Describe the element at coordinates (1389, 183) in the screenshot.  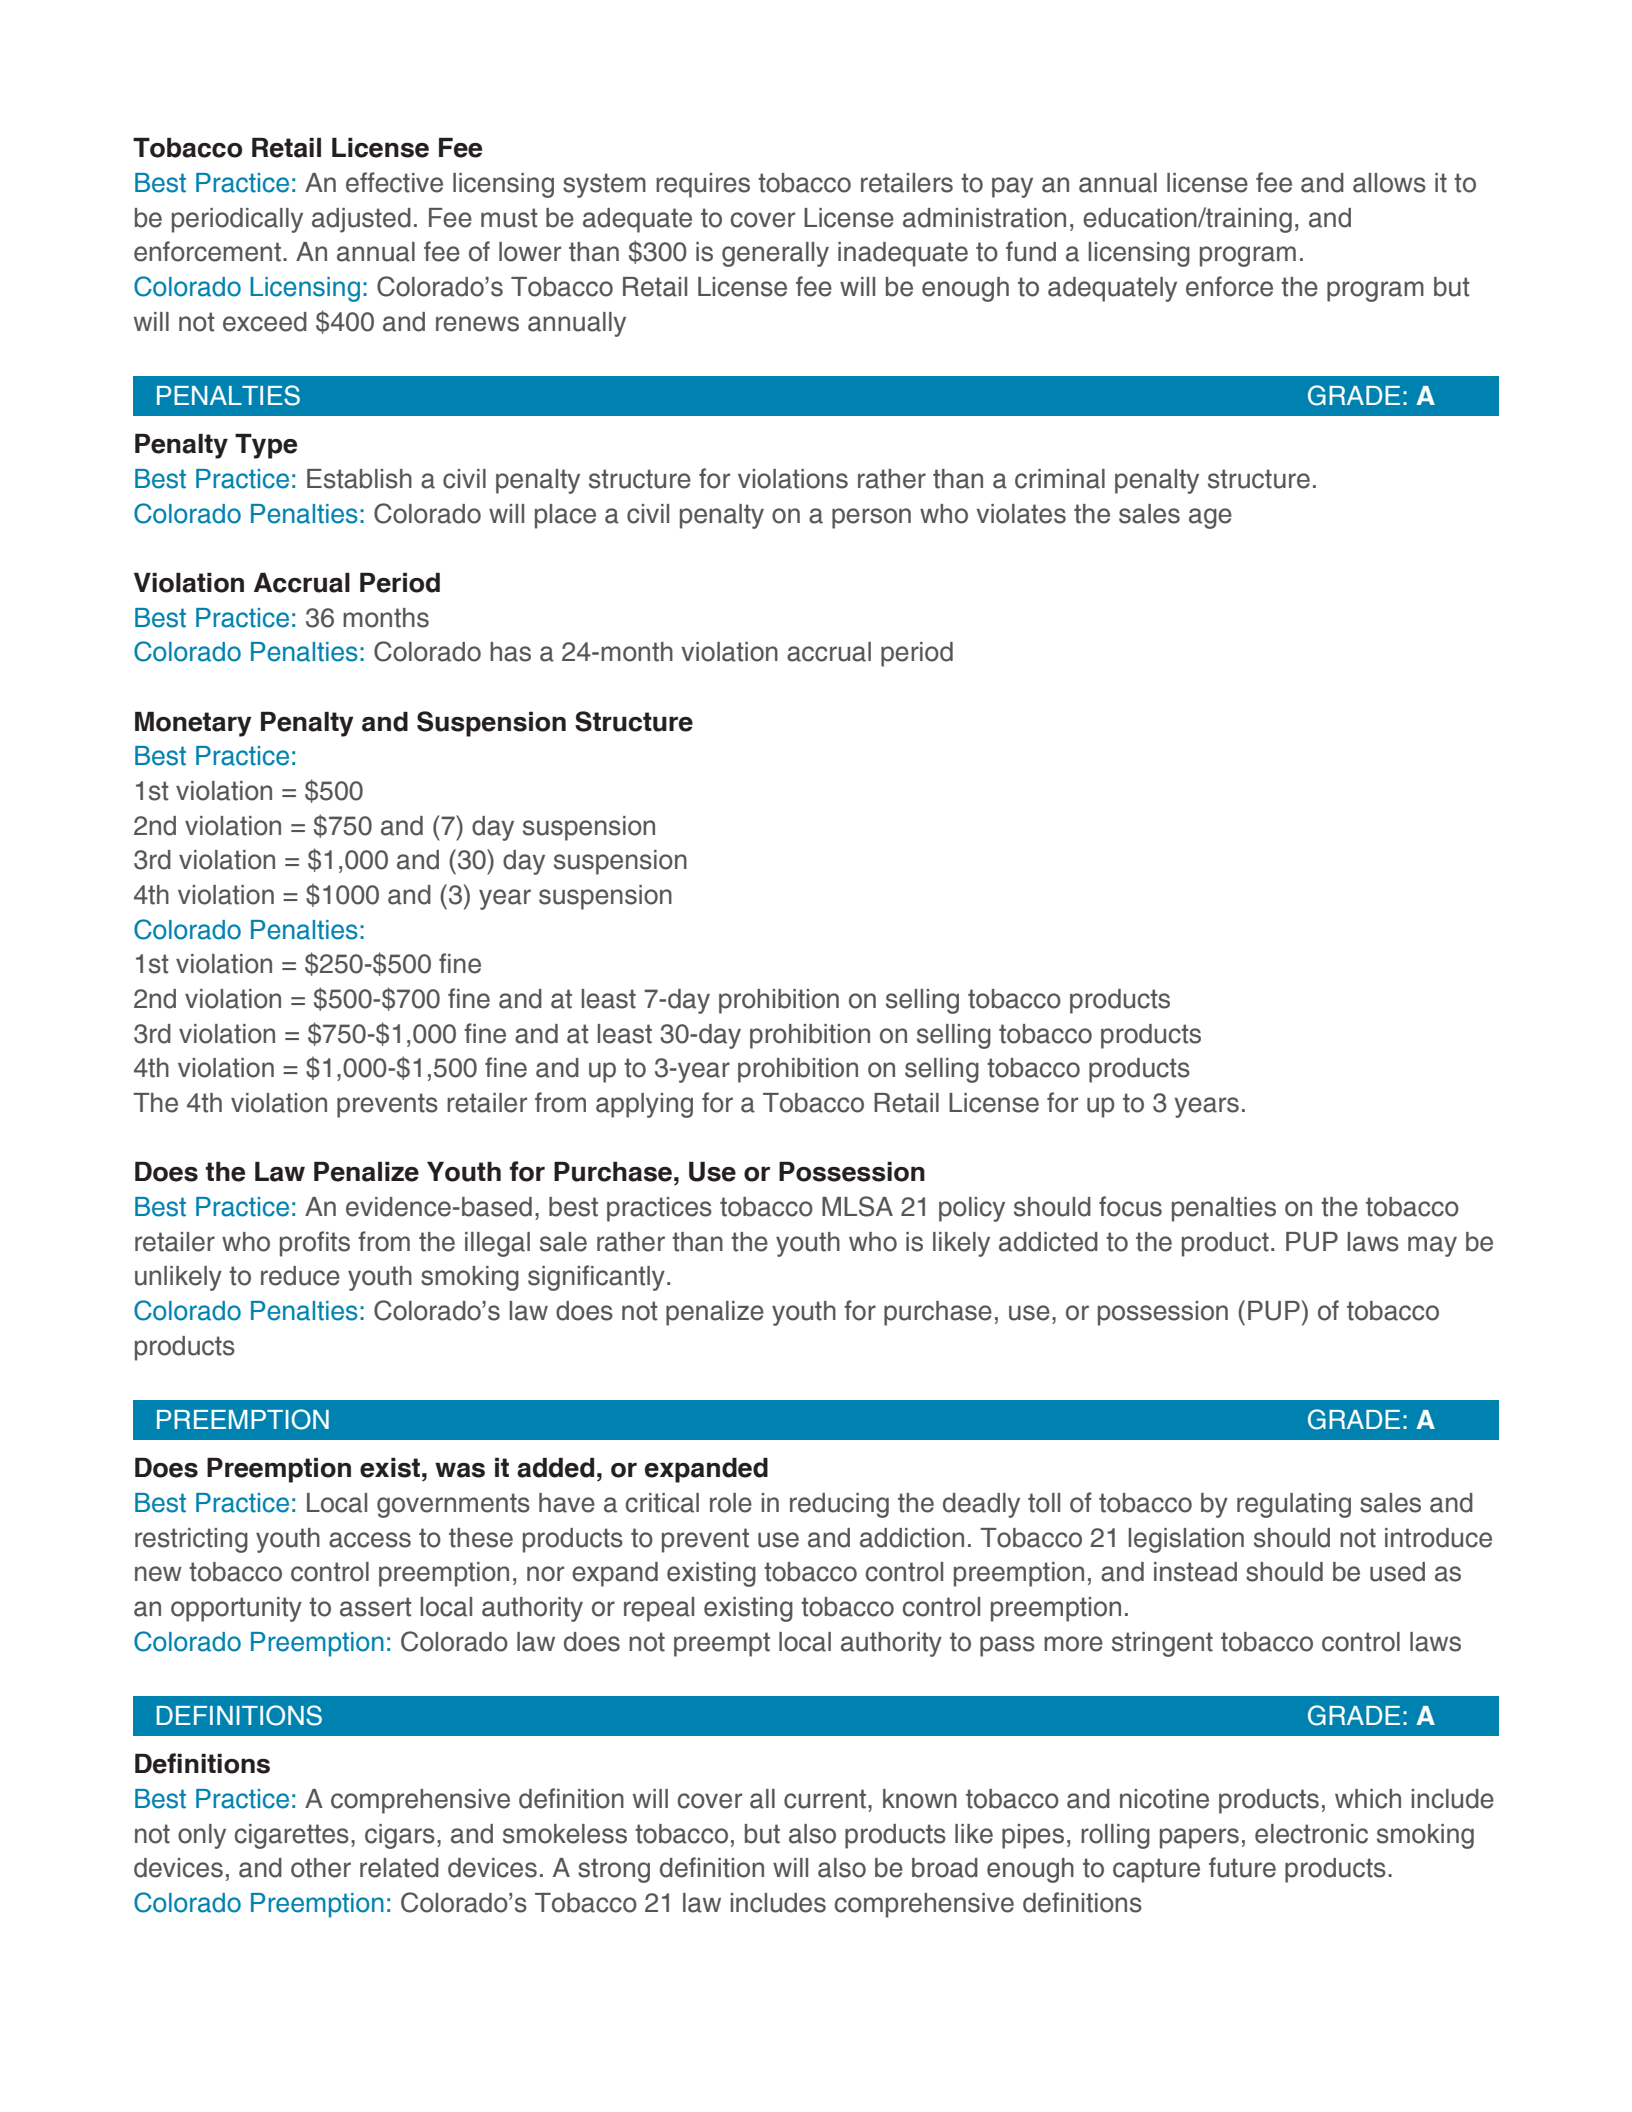
I see `allows` at that location.
